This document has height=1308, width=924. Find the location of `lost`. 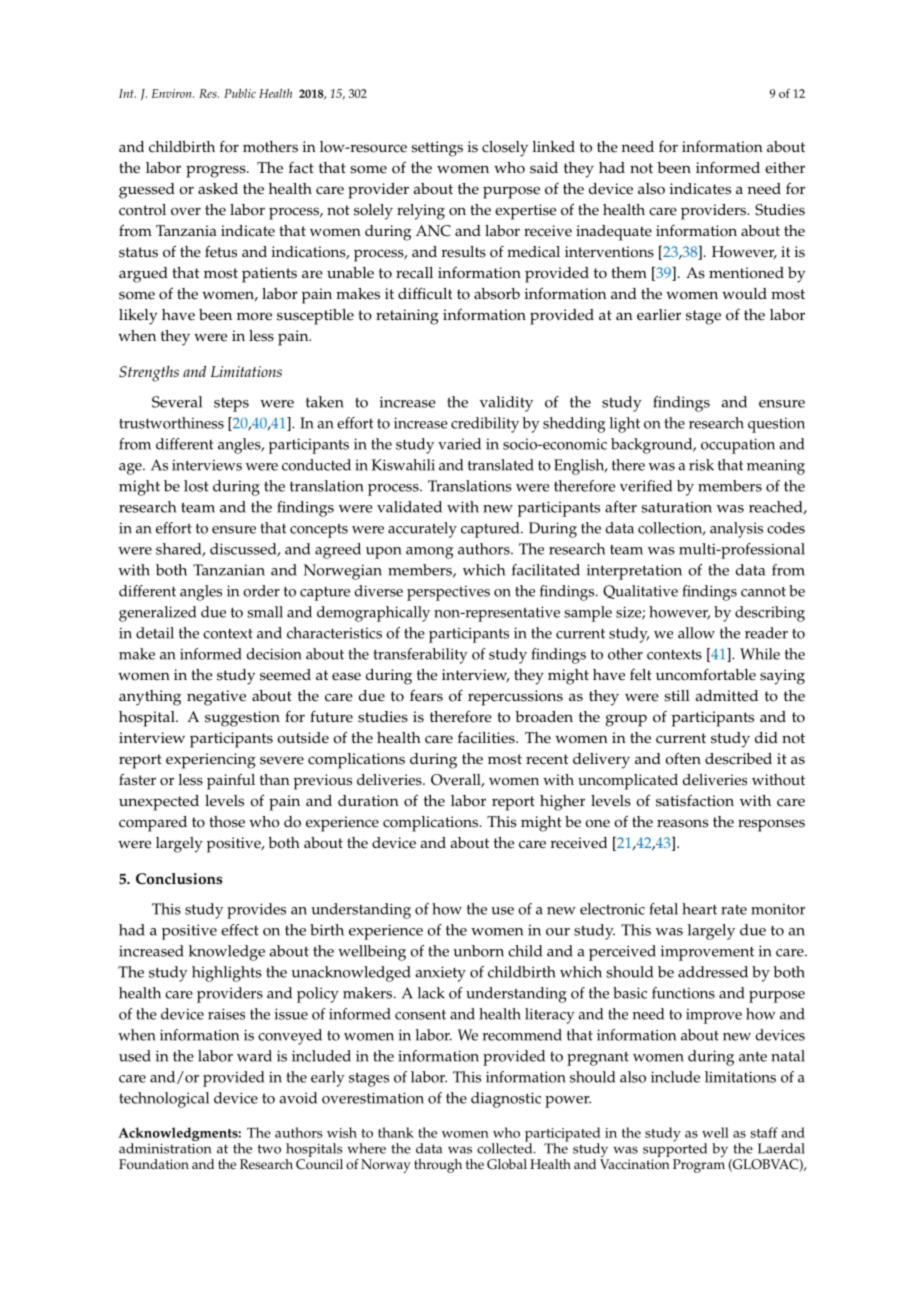

lost is located at coordinates (196, 486).
